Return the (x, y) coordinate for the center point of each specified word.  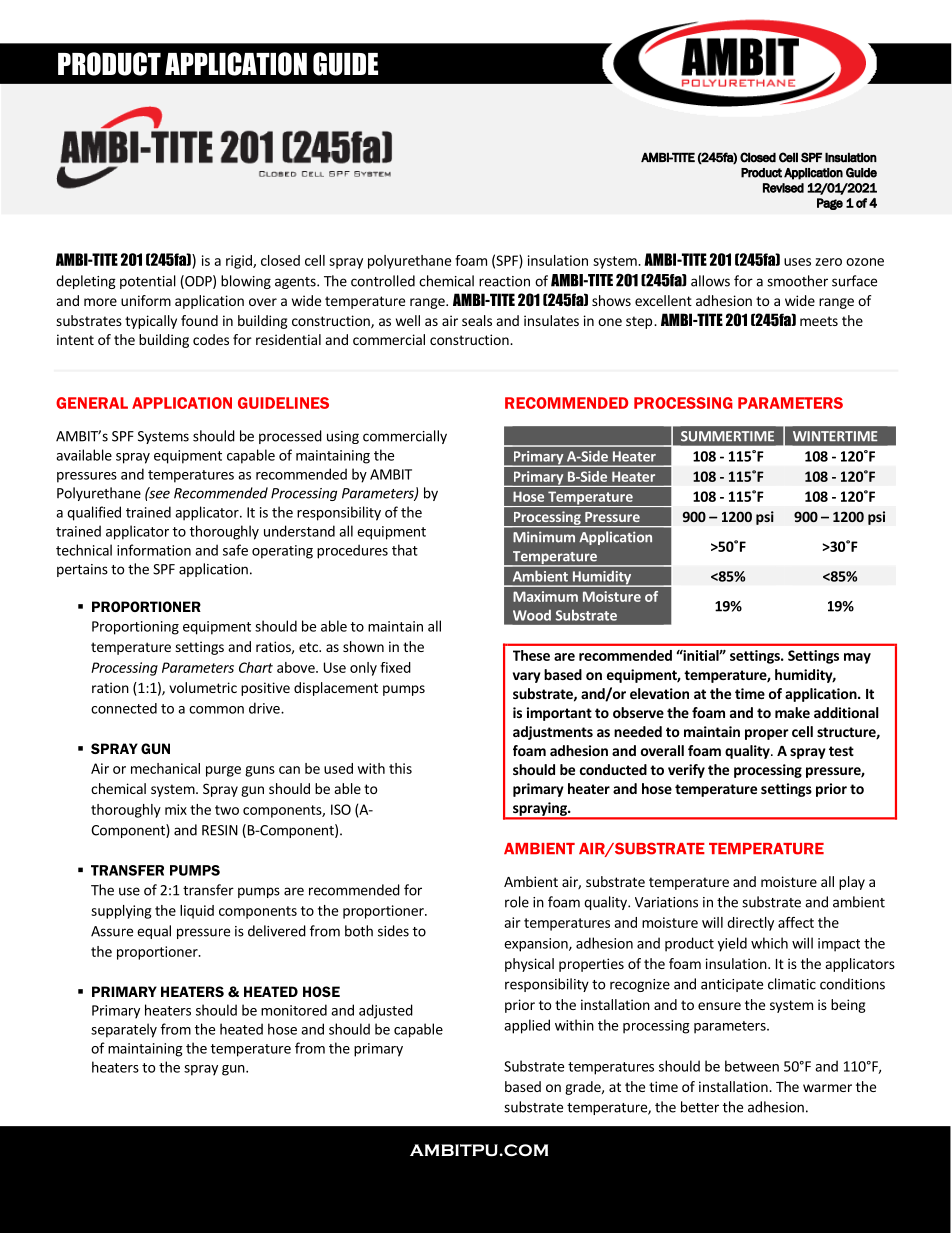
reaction (504, 281)
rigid (240, 262)
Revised (783, 188)
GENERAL (92, 403)
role (517, 902)
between (752, 1066)
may (857, 658)
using (343, 437)
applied (527, 1026)
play (852, 883)
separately (124, 1030)
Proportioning (135, 628)
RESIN (220, 830)
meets (819, 321)
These (531, 655)
